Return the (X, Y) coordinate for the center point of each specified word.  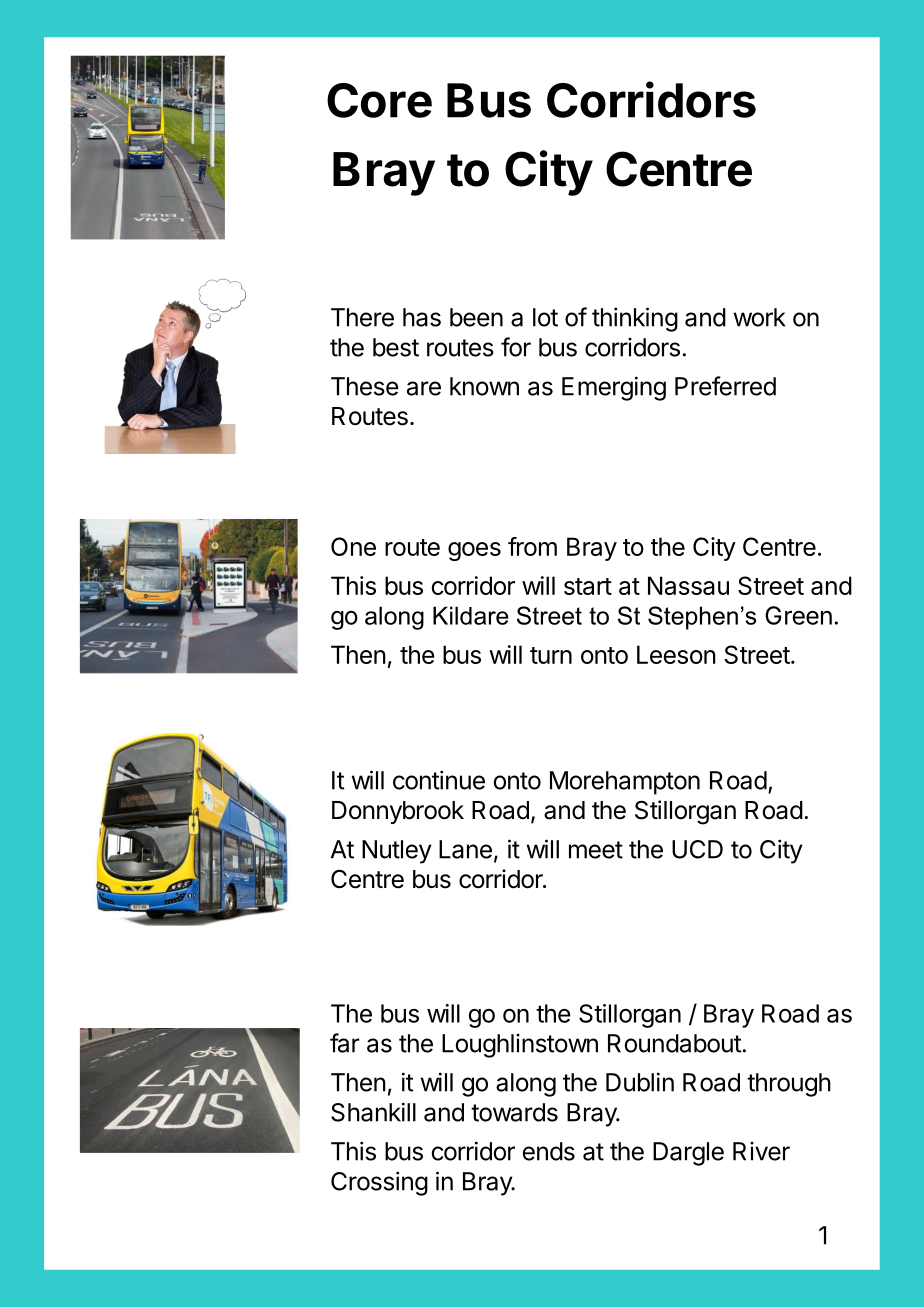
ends (548, 1151)
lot (545, 317)
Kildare (471, 615)
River (761, 1151)
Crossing (379, 1183)
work (760, 317)
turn (551, 655)
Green (798, 615)
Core (379, 100)
